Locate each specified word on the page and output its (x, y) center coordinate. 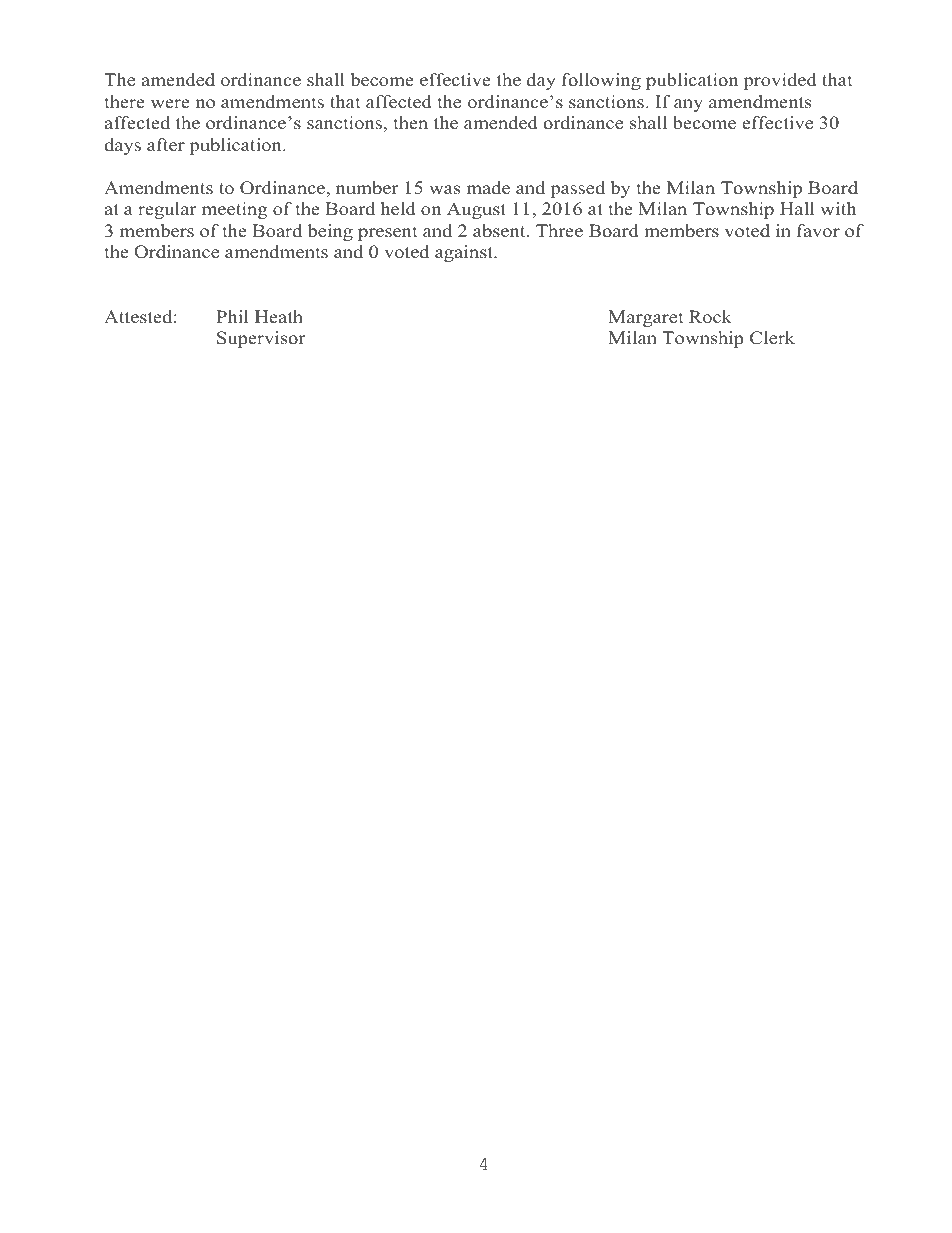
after (166, 145)
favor (818, 231)
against (465, 253)
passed (578, 189)
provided (780, 81)
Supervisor (261, 339)
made (488, 188)
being (330, 232)
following (601, 81)
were (170, 104)
